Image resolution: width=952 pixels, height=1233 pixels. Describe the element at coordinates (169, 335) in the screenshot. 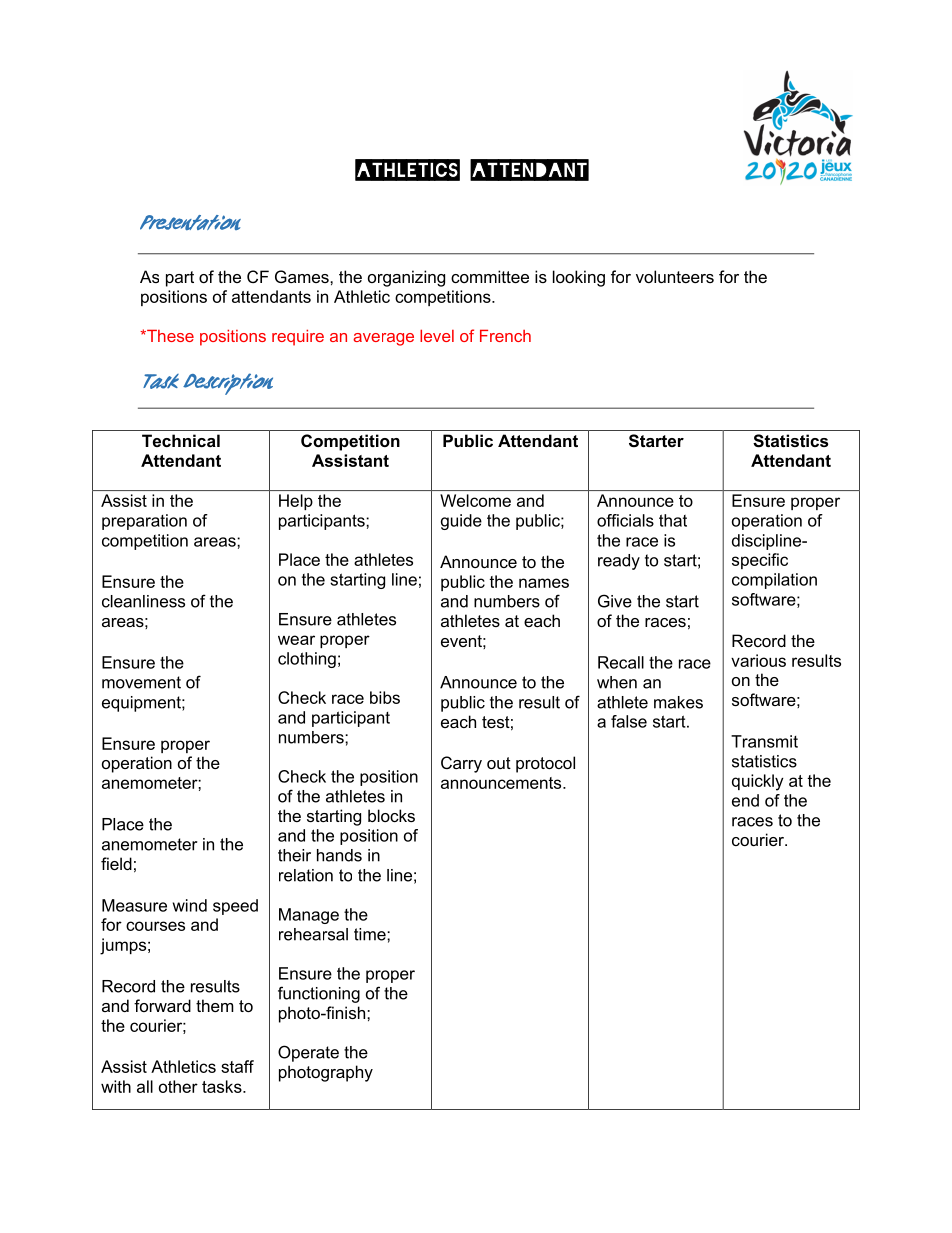

I see `These` at that location.
